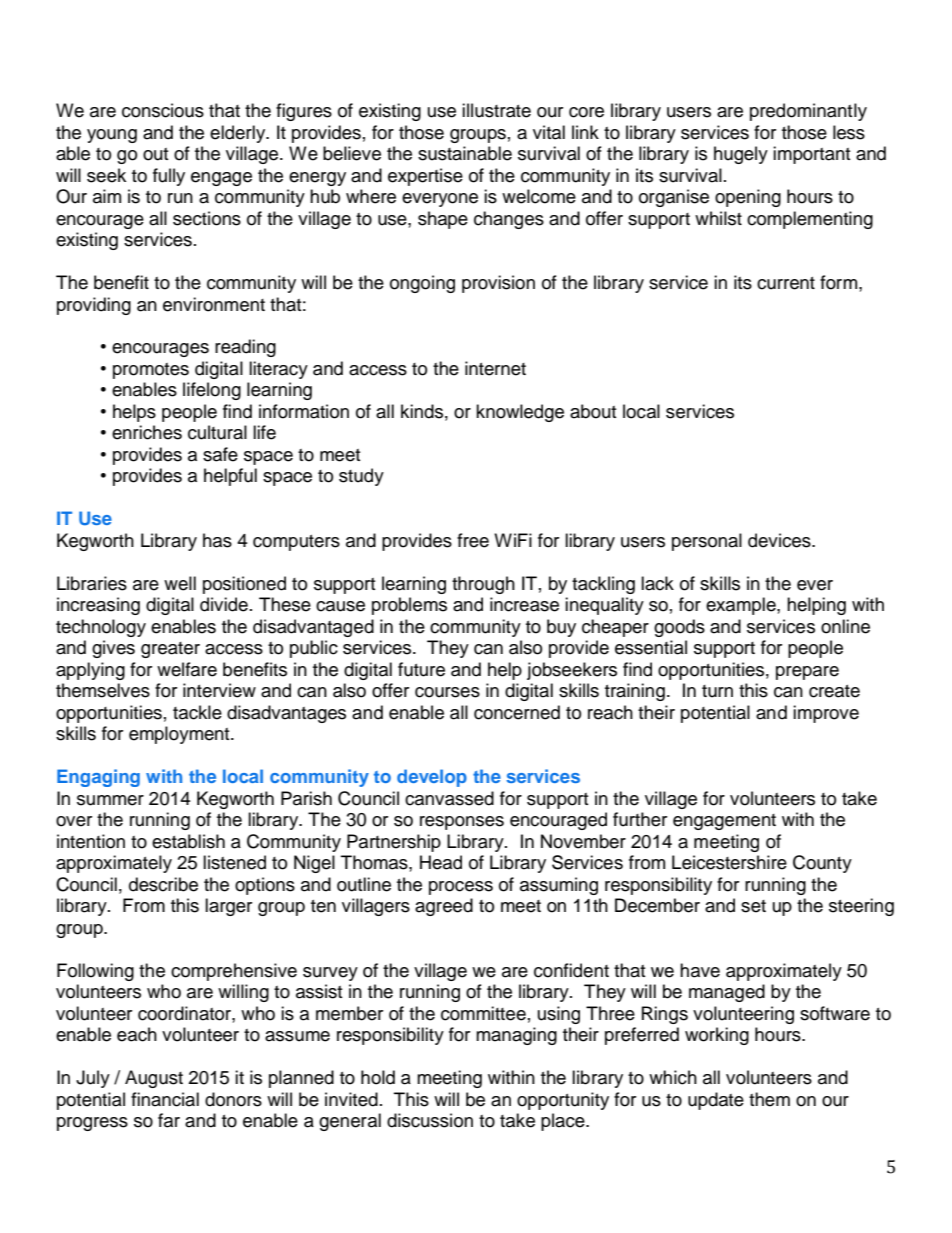  Describe the element at coordinates (163, 110) in the screenshot. I see `conscious` at that location.
